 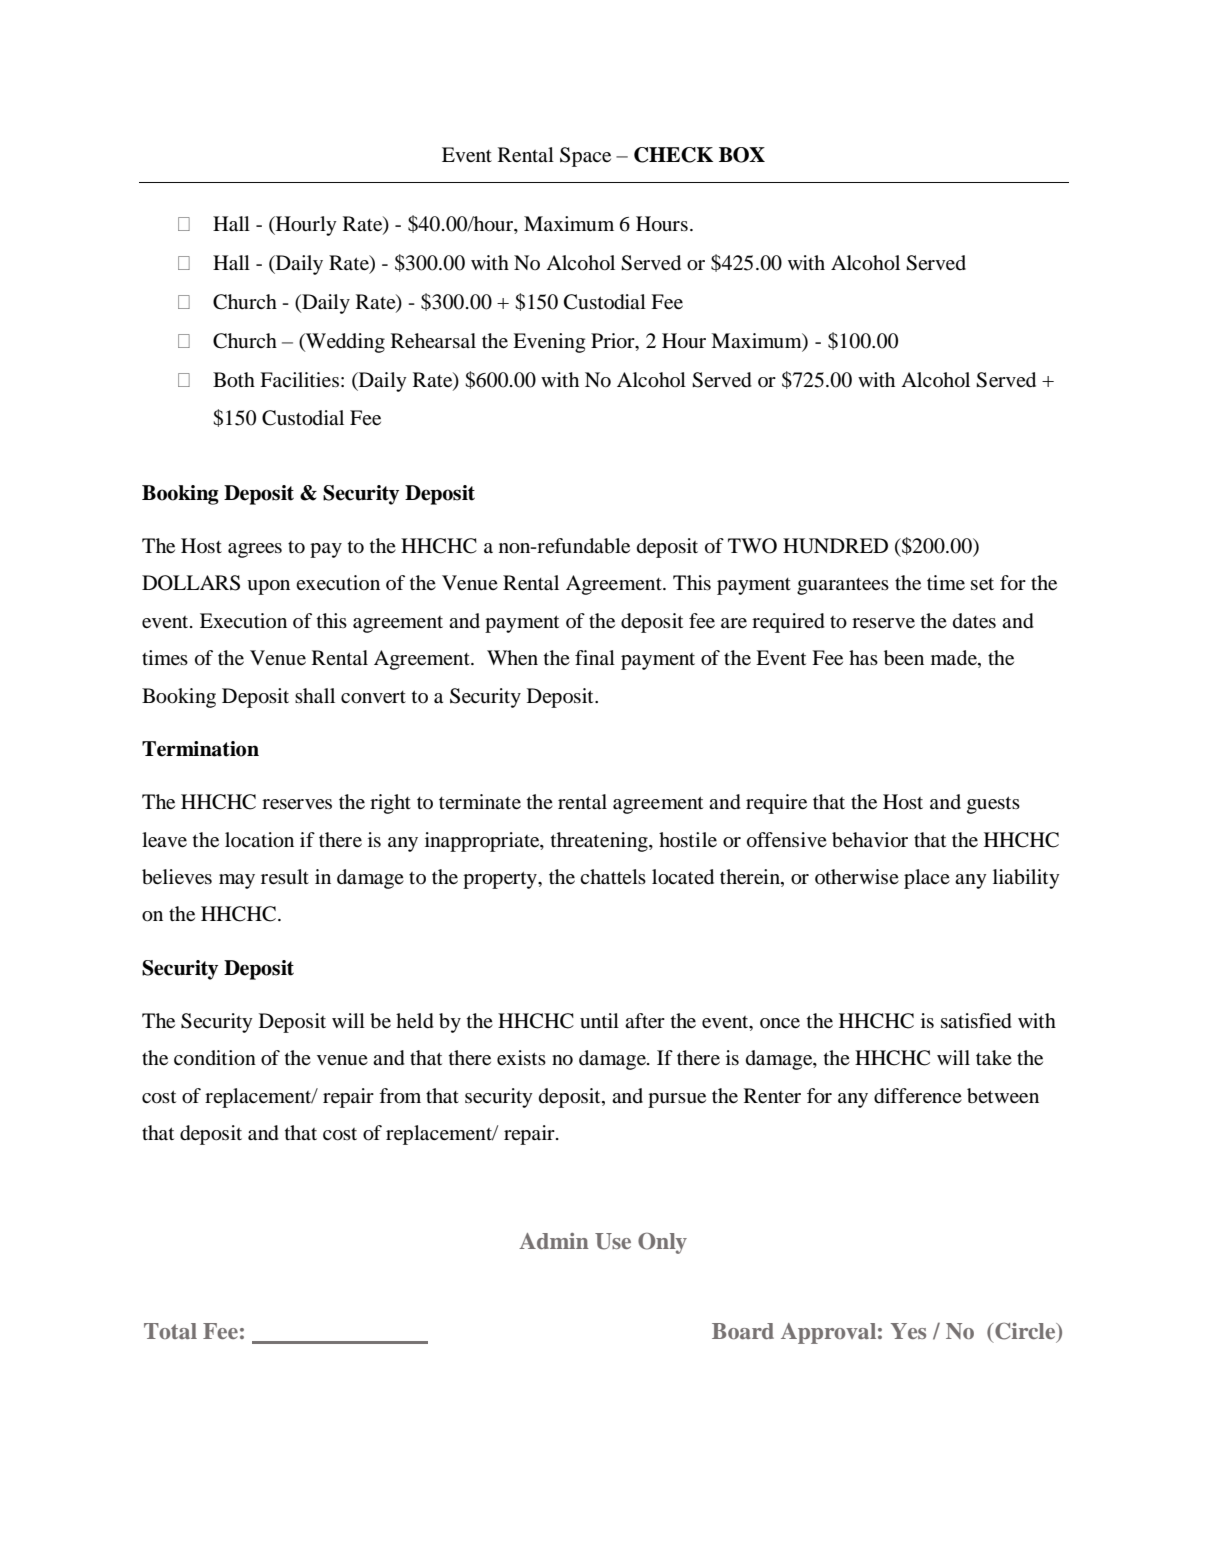 What do you see at coordinates (742, 155) in the screenshot?
I see `BOX` at bounding box center [742, 155].
